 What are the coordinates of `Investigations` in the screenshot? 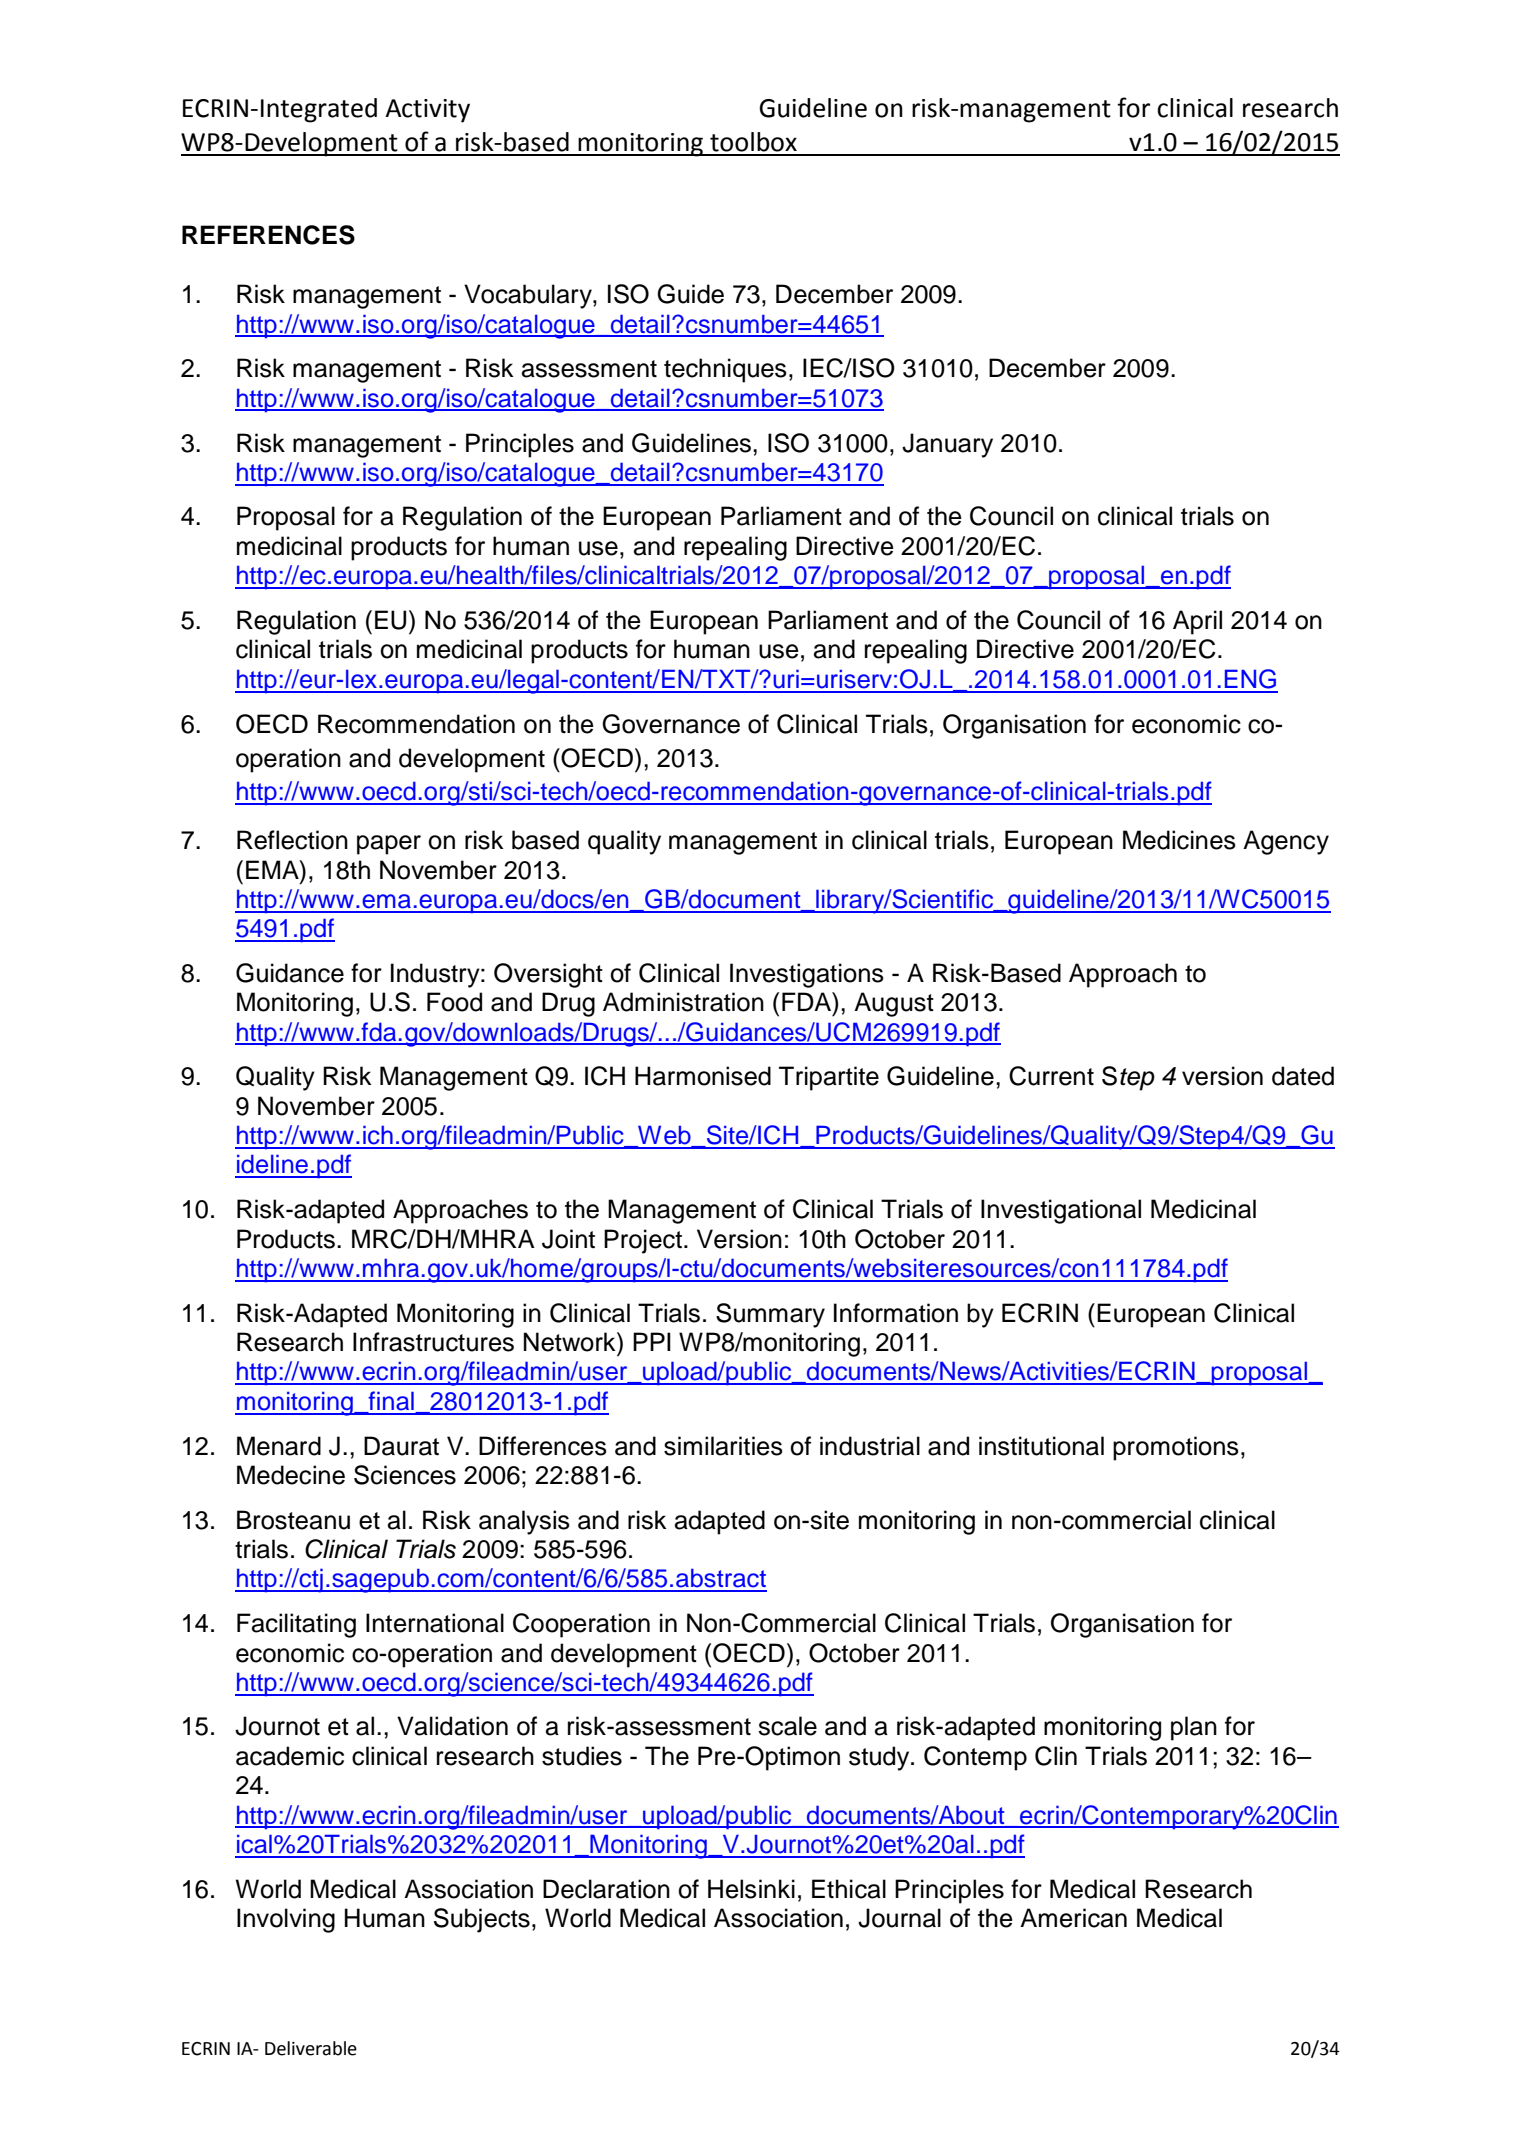 It's located at (807, 975).
